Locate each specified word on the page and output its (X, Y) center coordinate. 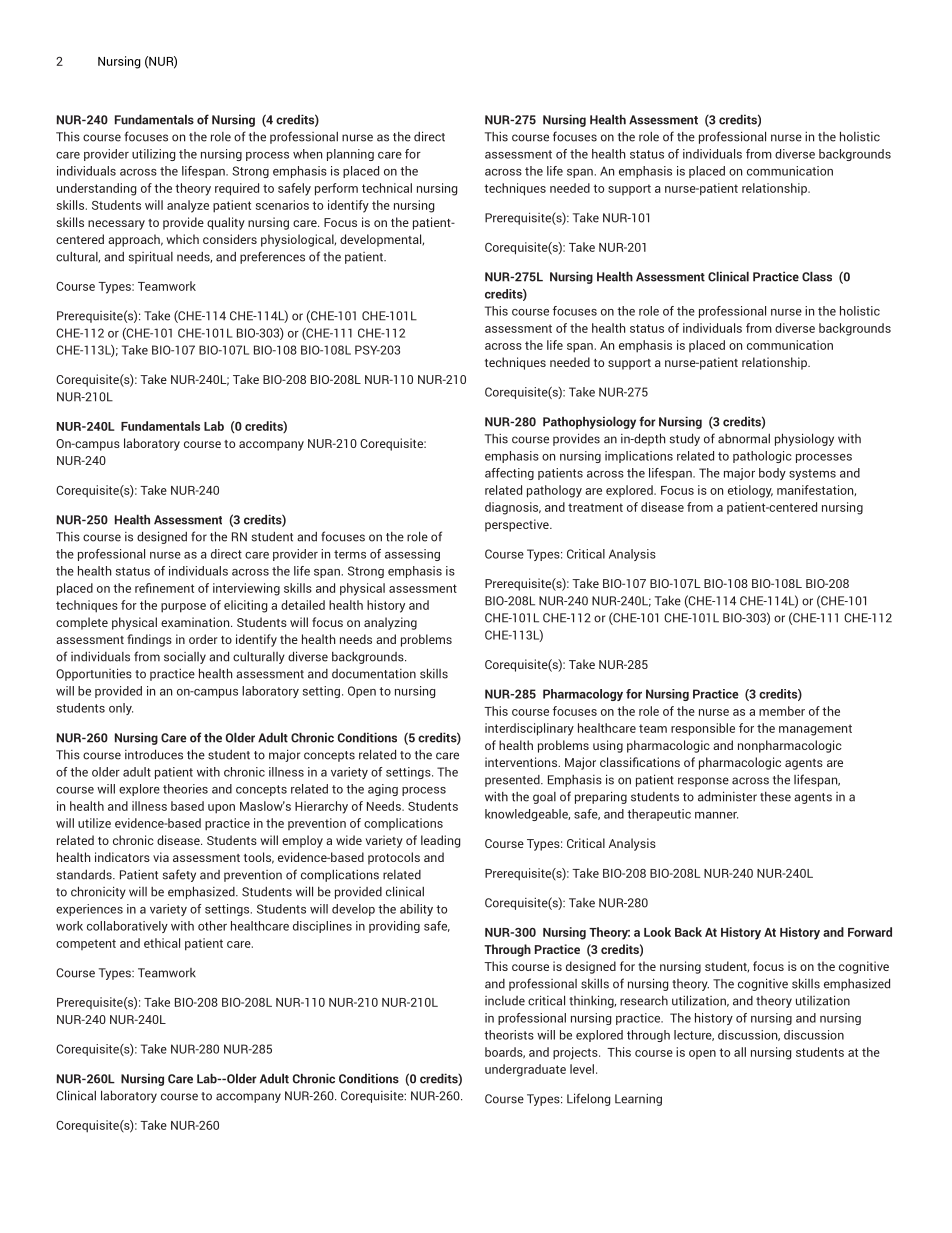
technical (387, 188)
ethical (162, 943)
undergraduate (525, 1070)
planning (350, 155)
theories (185, 789)
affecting (509, 474)
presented (513, 781)
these (775, 797)
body (772, 474)
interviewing (246, 589)
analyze (188, 206)
